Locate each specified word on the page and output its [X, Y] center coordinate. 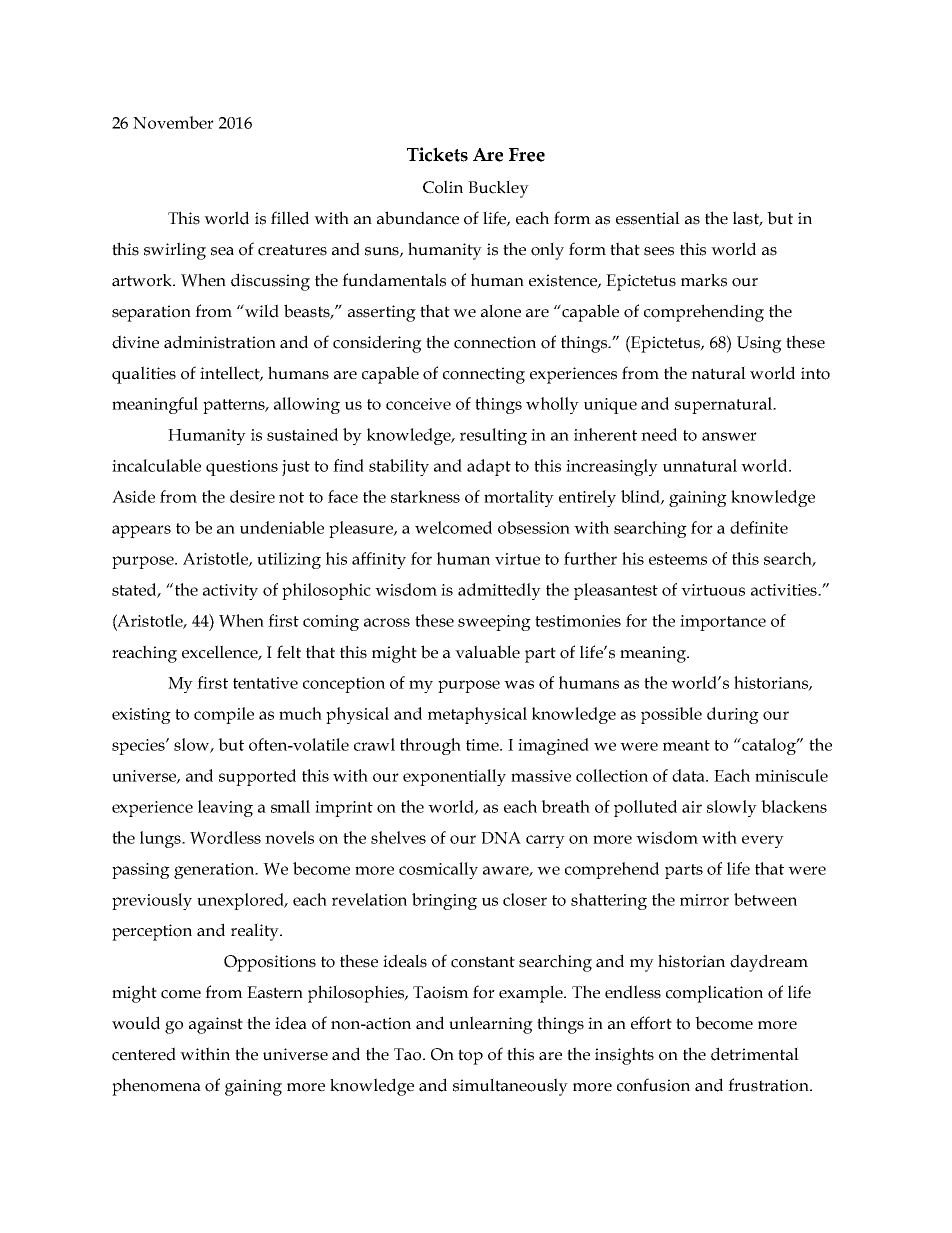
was [519, 684]
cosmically [438, 870]
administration [220, 342]
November [173, 122]
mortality [519, 498]
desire [252, 496]
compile [224, 715]
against [216, 1025]
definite [759, 527]
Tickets [437, 154]
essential [648, 218]
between [765, 899]
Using [759, 344]
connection [495, 342]
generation [215, 871]
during [733, 715]
